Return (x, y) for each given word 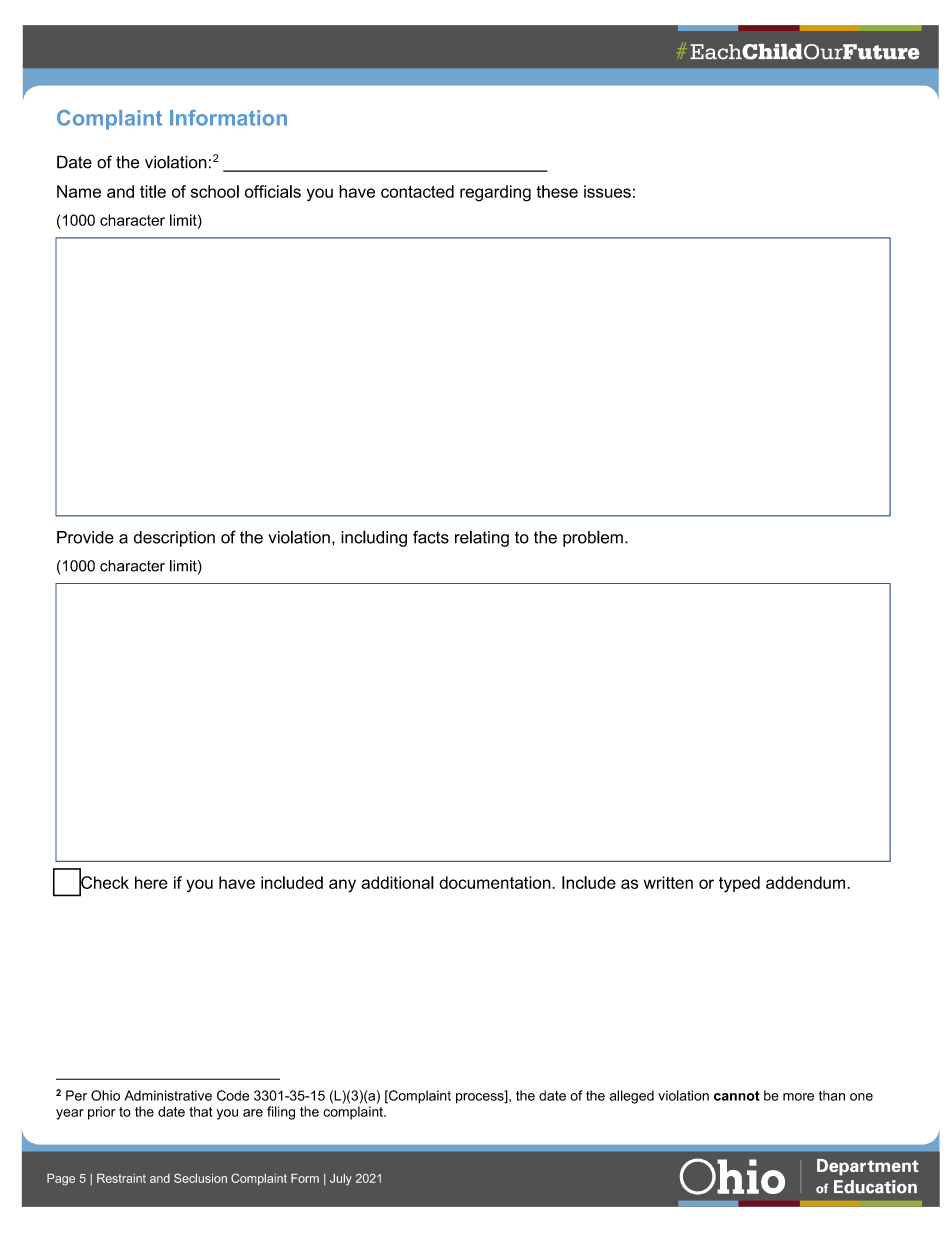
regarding (495, 193)
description (174, 539)
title (153, 191)
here (151, 882)
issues (607, 191)
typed (739, 884)
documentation (496, 882)
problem (593, 538)
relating (482, 538)
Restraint (121, 1178)
